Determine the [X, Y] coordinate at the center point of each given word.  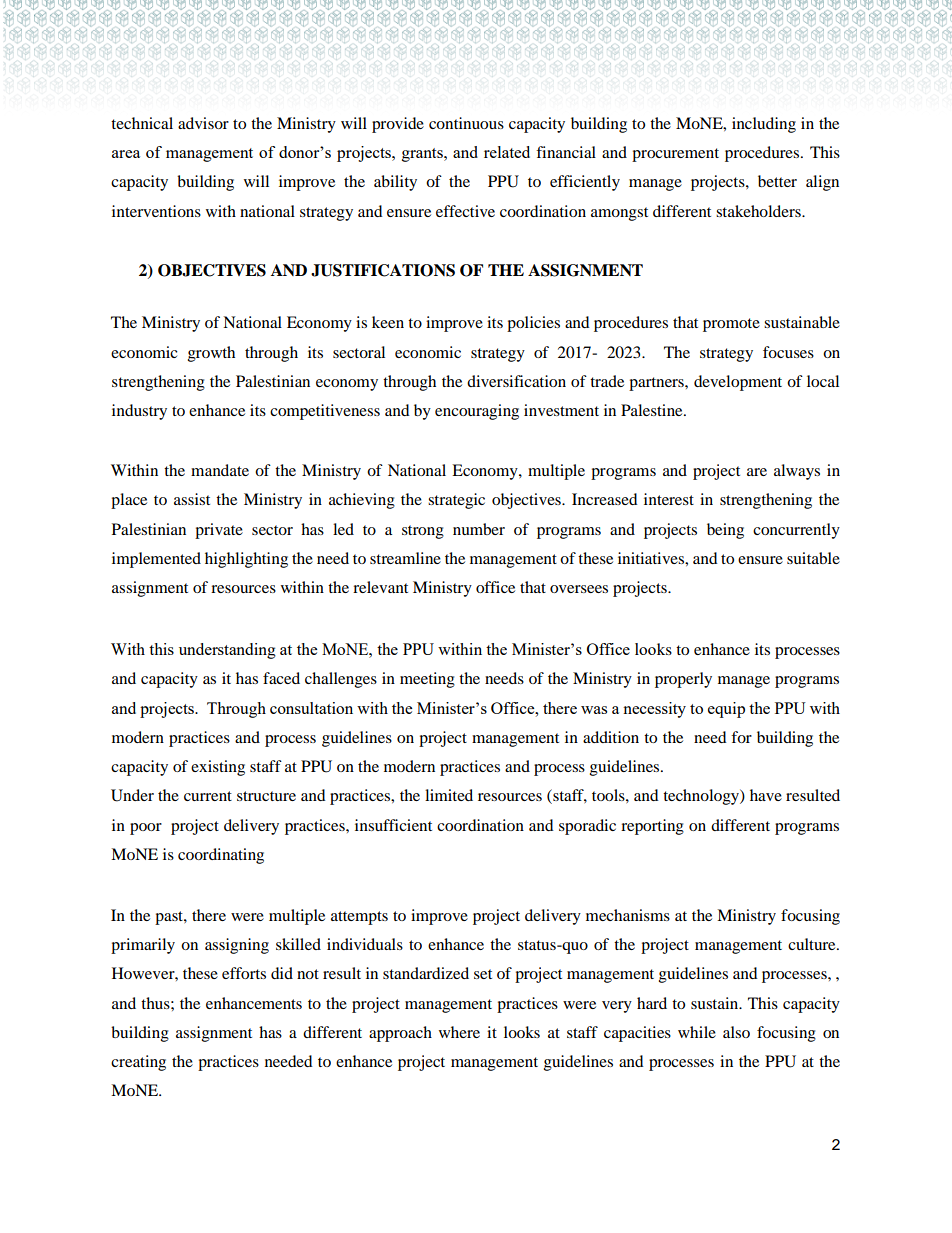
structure [266, 796]
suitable [813, 558]
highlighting [246, 560]
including [764, 125]
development [738, 383]
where [459, 1032]
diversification [516, 381]
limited [449, 795]
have [766, 795]
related [507, 152]
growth [211, 354]
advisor [203, 123]
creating [138, 1063]
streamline [405, 558]
